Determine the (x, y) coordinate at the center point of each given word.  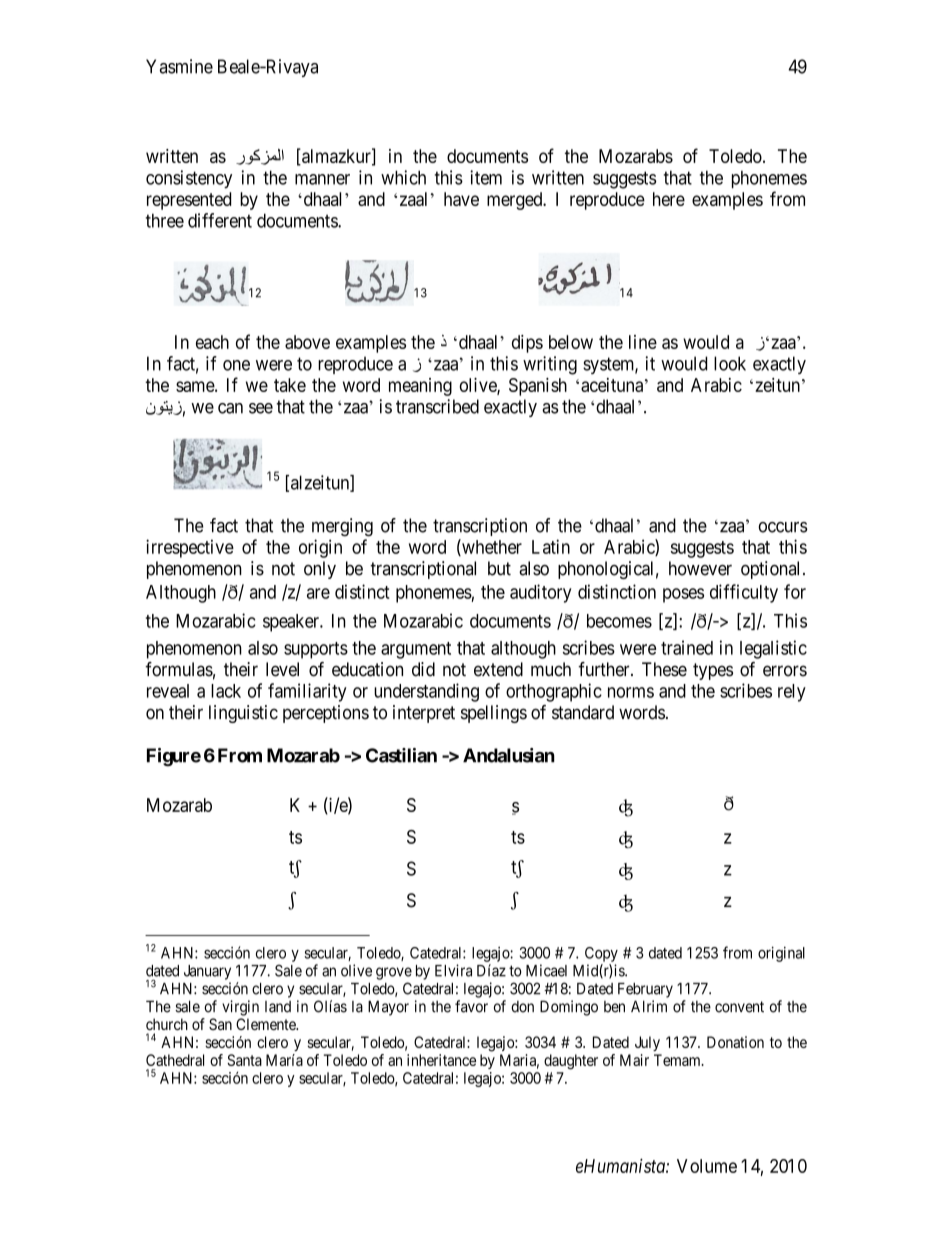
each (212, 342)
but (499, 568)
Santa (244, 1060)
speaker (292, 623)
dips (527, 344)
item (486, 177)
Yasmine (179, 66)
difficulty (744, 593)
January (207, 972)
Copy (601, 954)
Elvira (453, 970)
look (730, 363)
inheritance (441, 1060)
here (669, 199)
